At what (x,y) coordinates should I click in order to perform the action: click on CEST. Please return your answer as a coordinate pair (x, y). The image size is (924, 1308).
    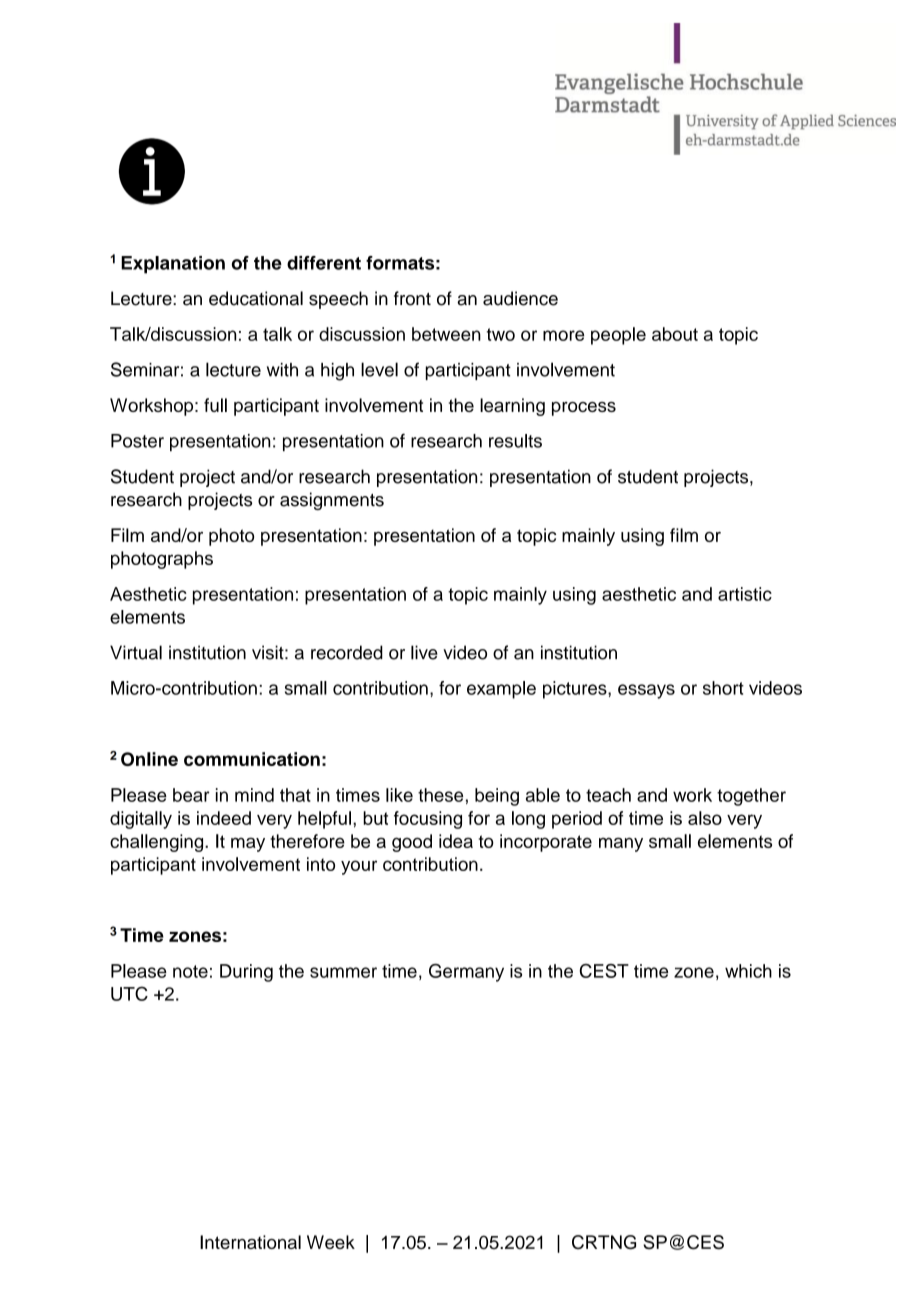
    Looking at the image, I should click on (604, 971).
